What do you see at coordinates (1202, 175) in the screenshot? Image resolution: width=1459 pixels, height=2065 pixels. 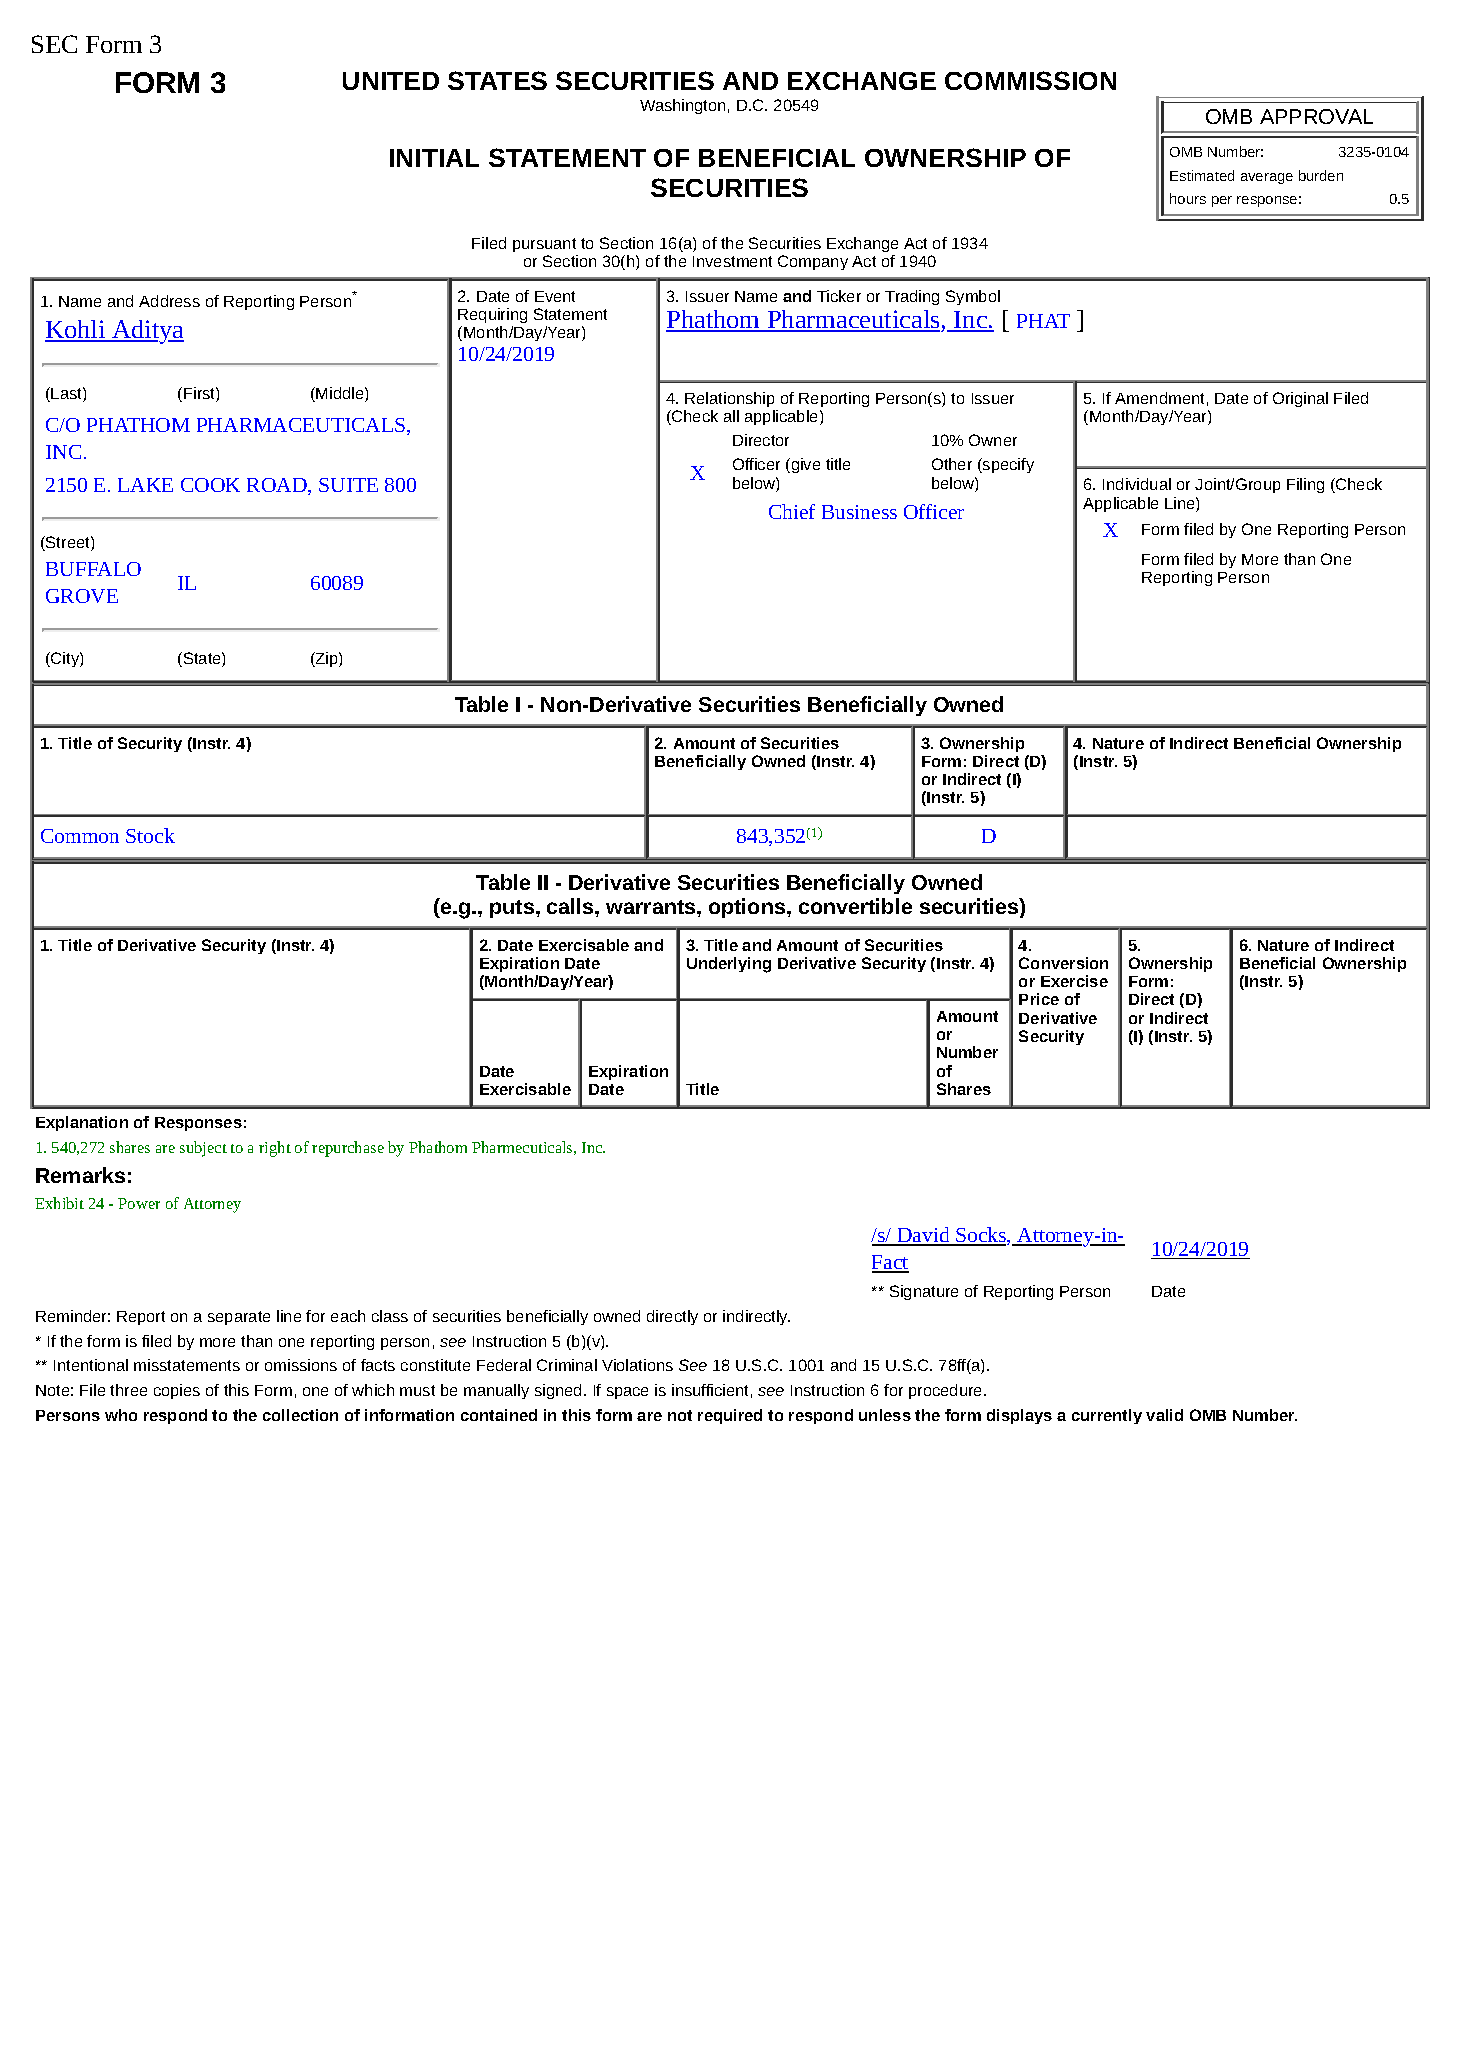 I see `Estimated` at bounding box center [1202, 175].
